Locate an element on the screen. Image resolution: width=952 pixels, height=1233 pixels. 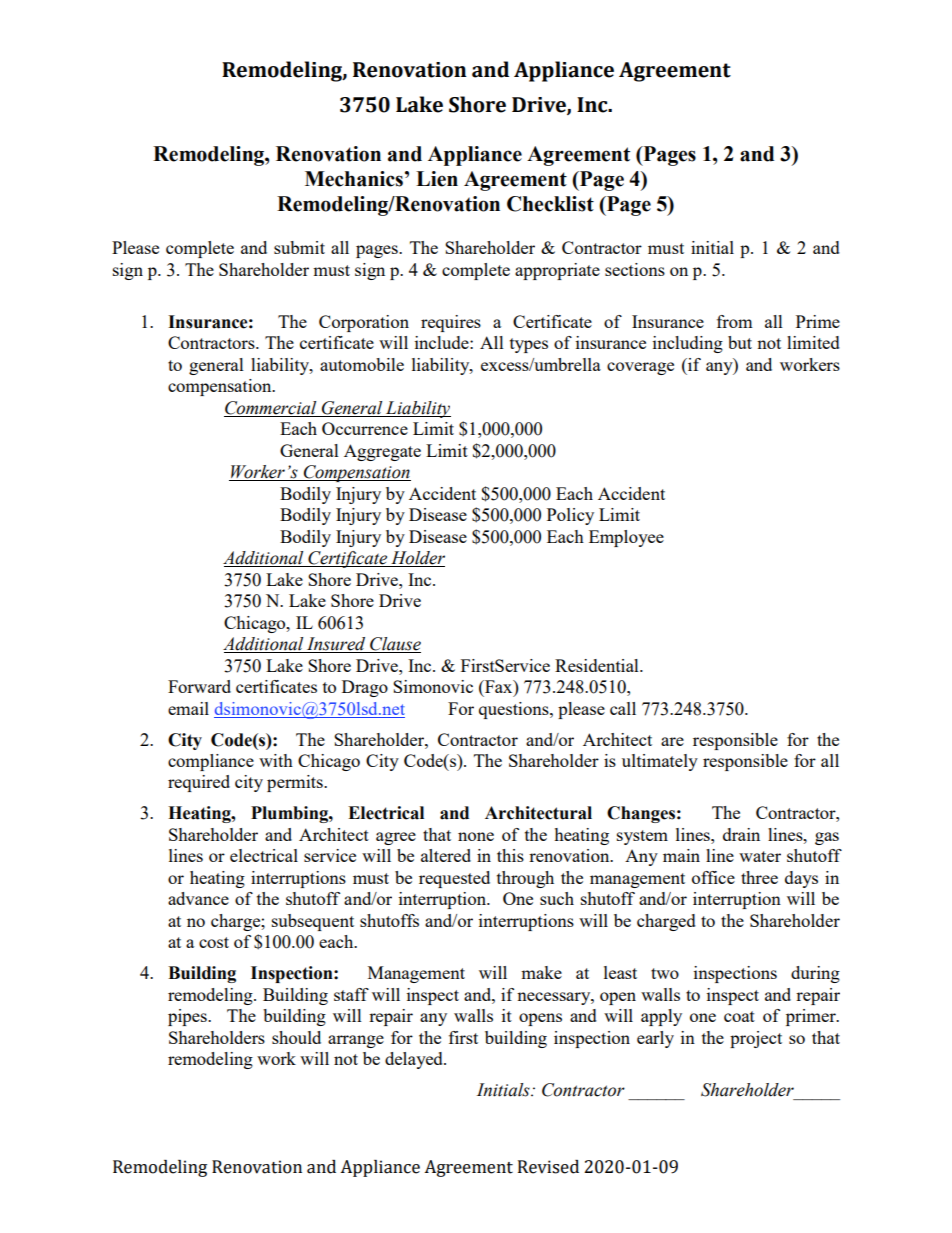
Commercial is located at coordinates (271, 409).
